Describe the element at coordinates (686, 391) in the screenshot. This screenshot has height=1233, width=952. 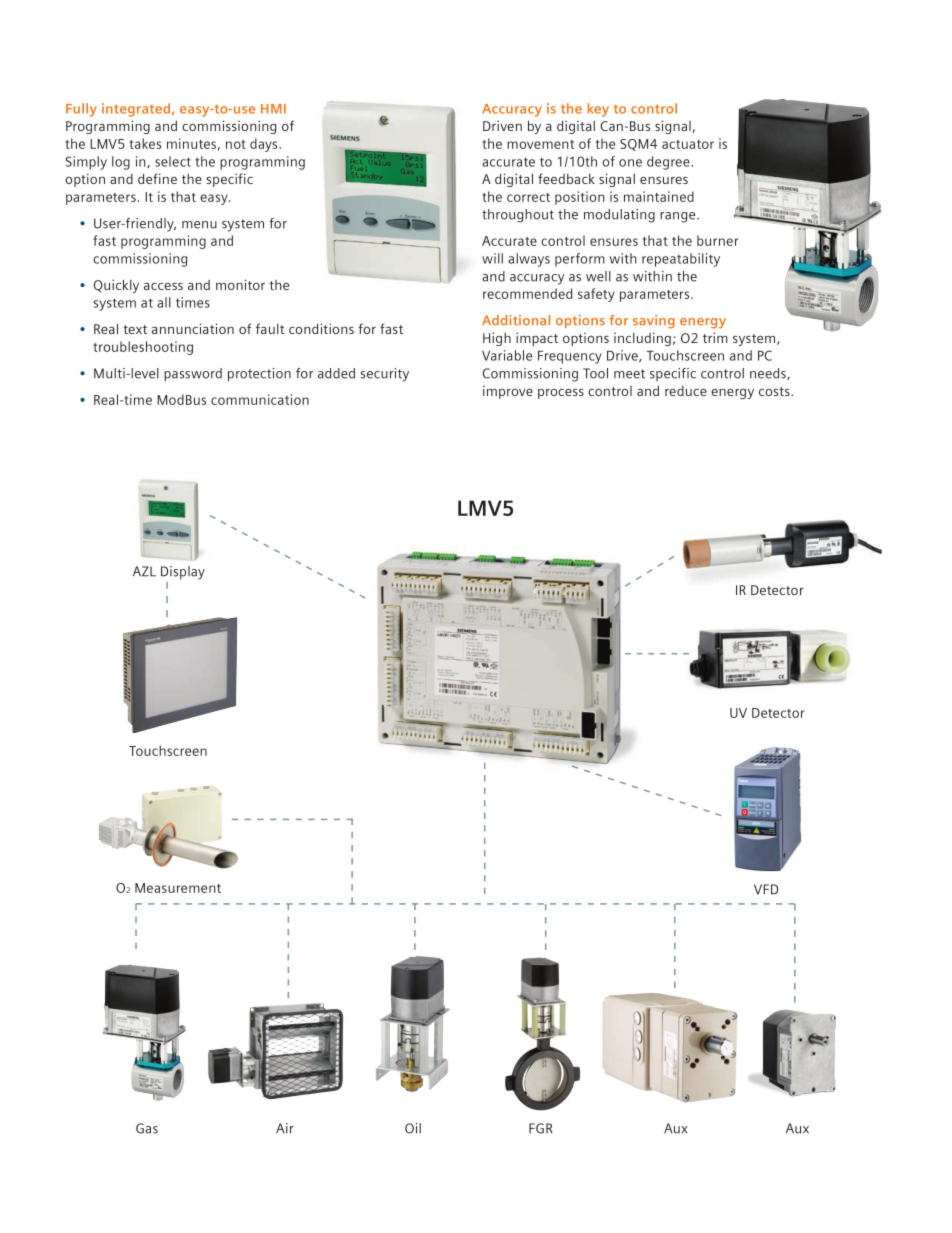
I see `reduce` at that location.
